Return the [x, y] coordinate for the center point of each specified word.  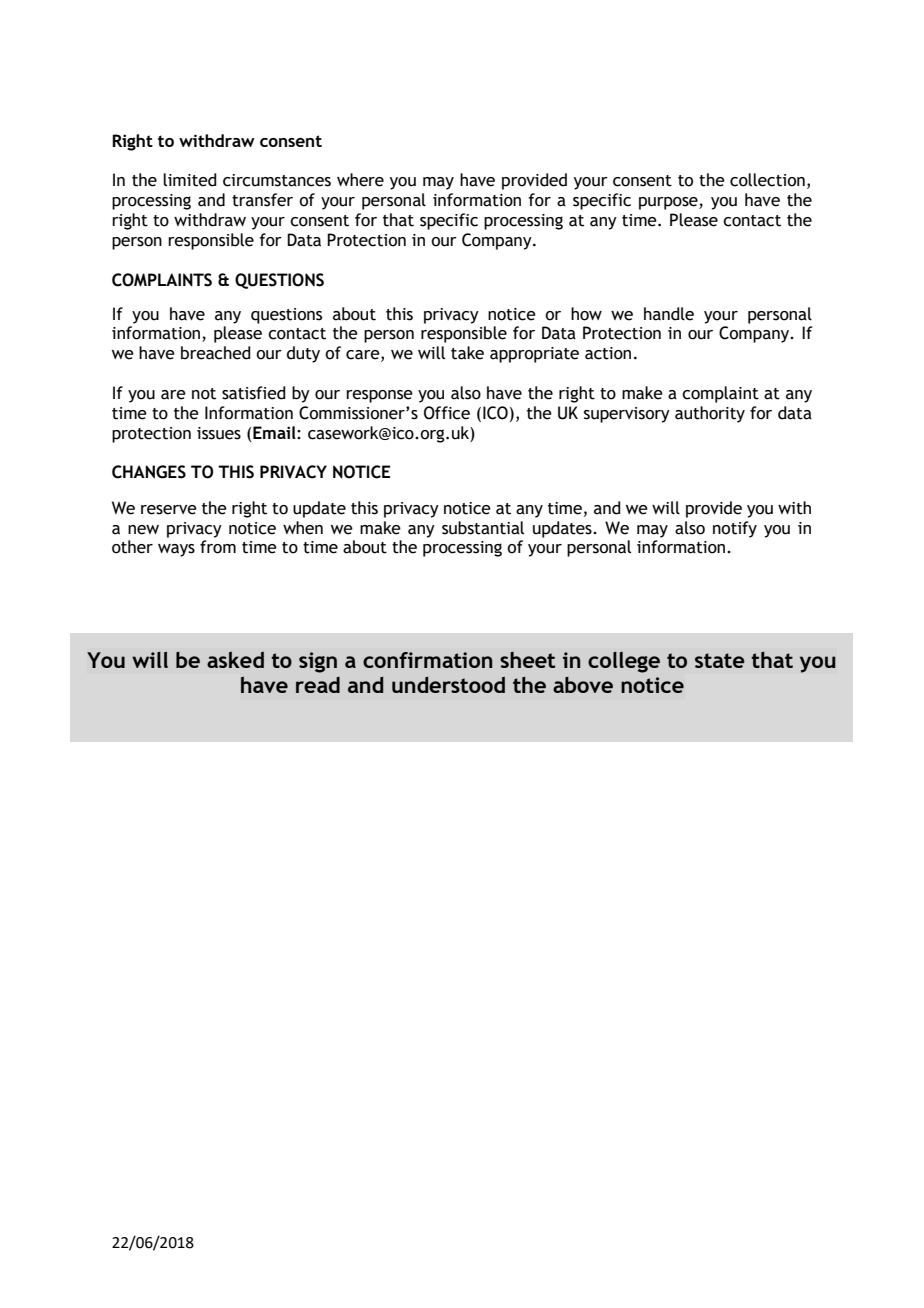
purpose [669, 203]
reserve [169, 510]
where [360, 180]
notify [735, 529]
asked [235, 660]
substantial [483, 528]
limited [190, 180]
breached [216, 353]
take [467, 353]
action [608, 353]
